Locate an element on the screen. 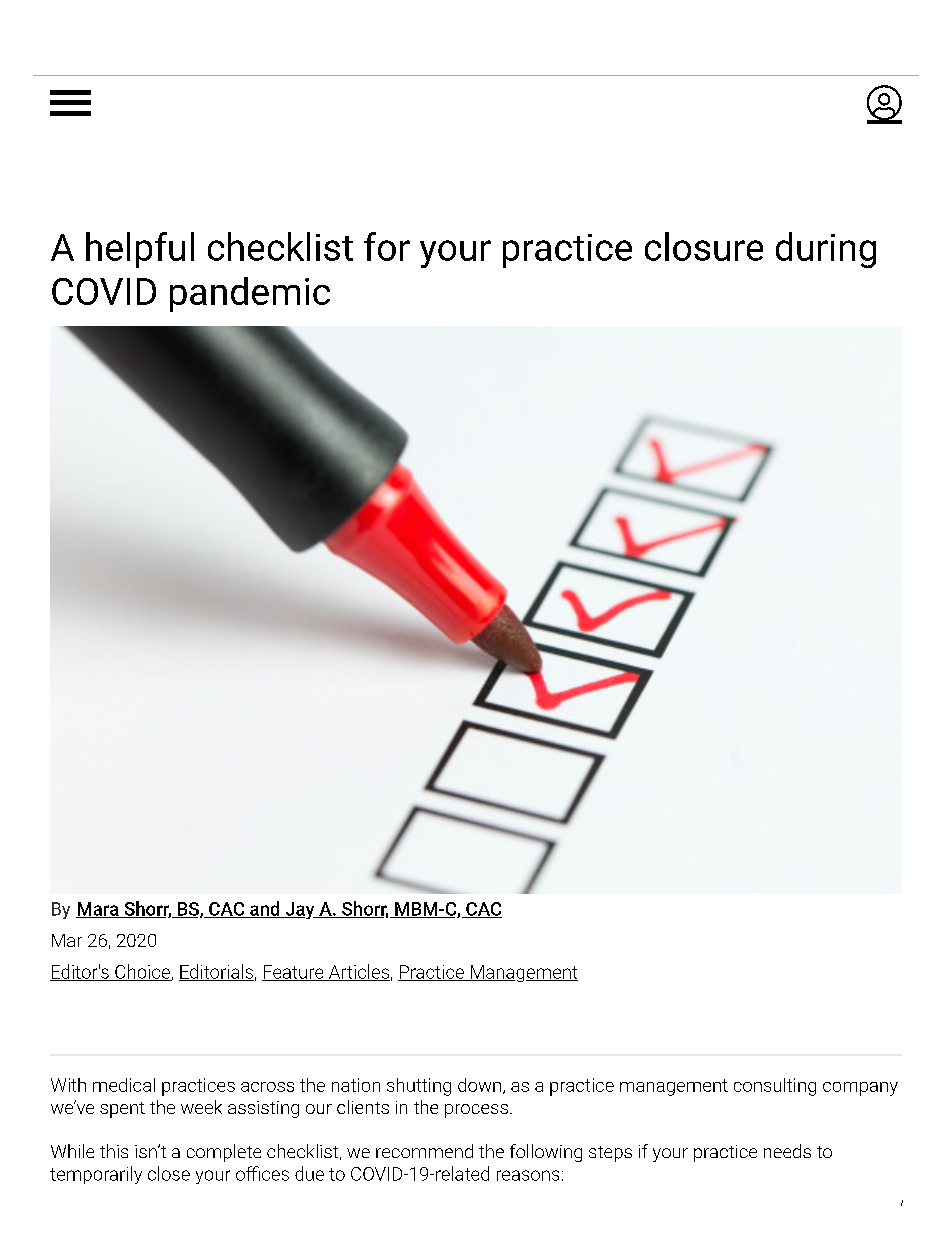 This screenshot has width=952, height=1233. during is located at coordinates (826, 250).
